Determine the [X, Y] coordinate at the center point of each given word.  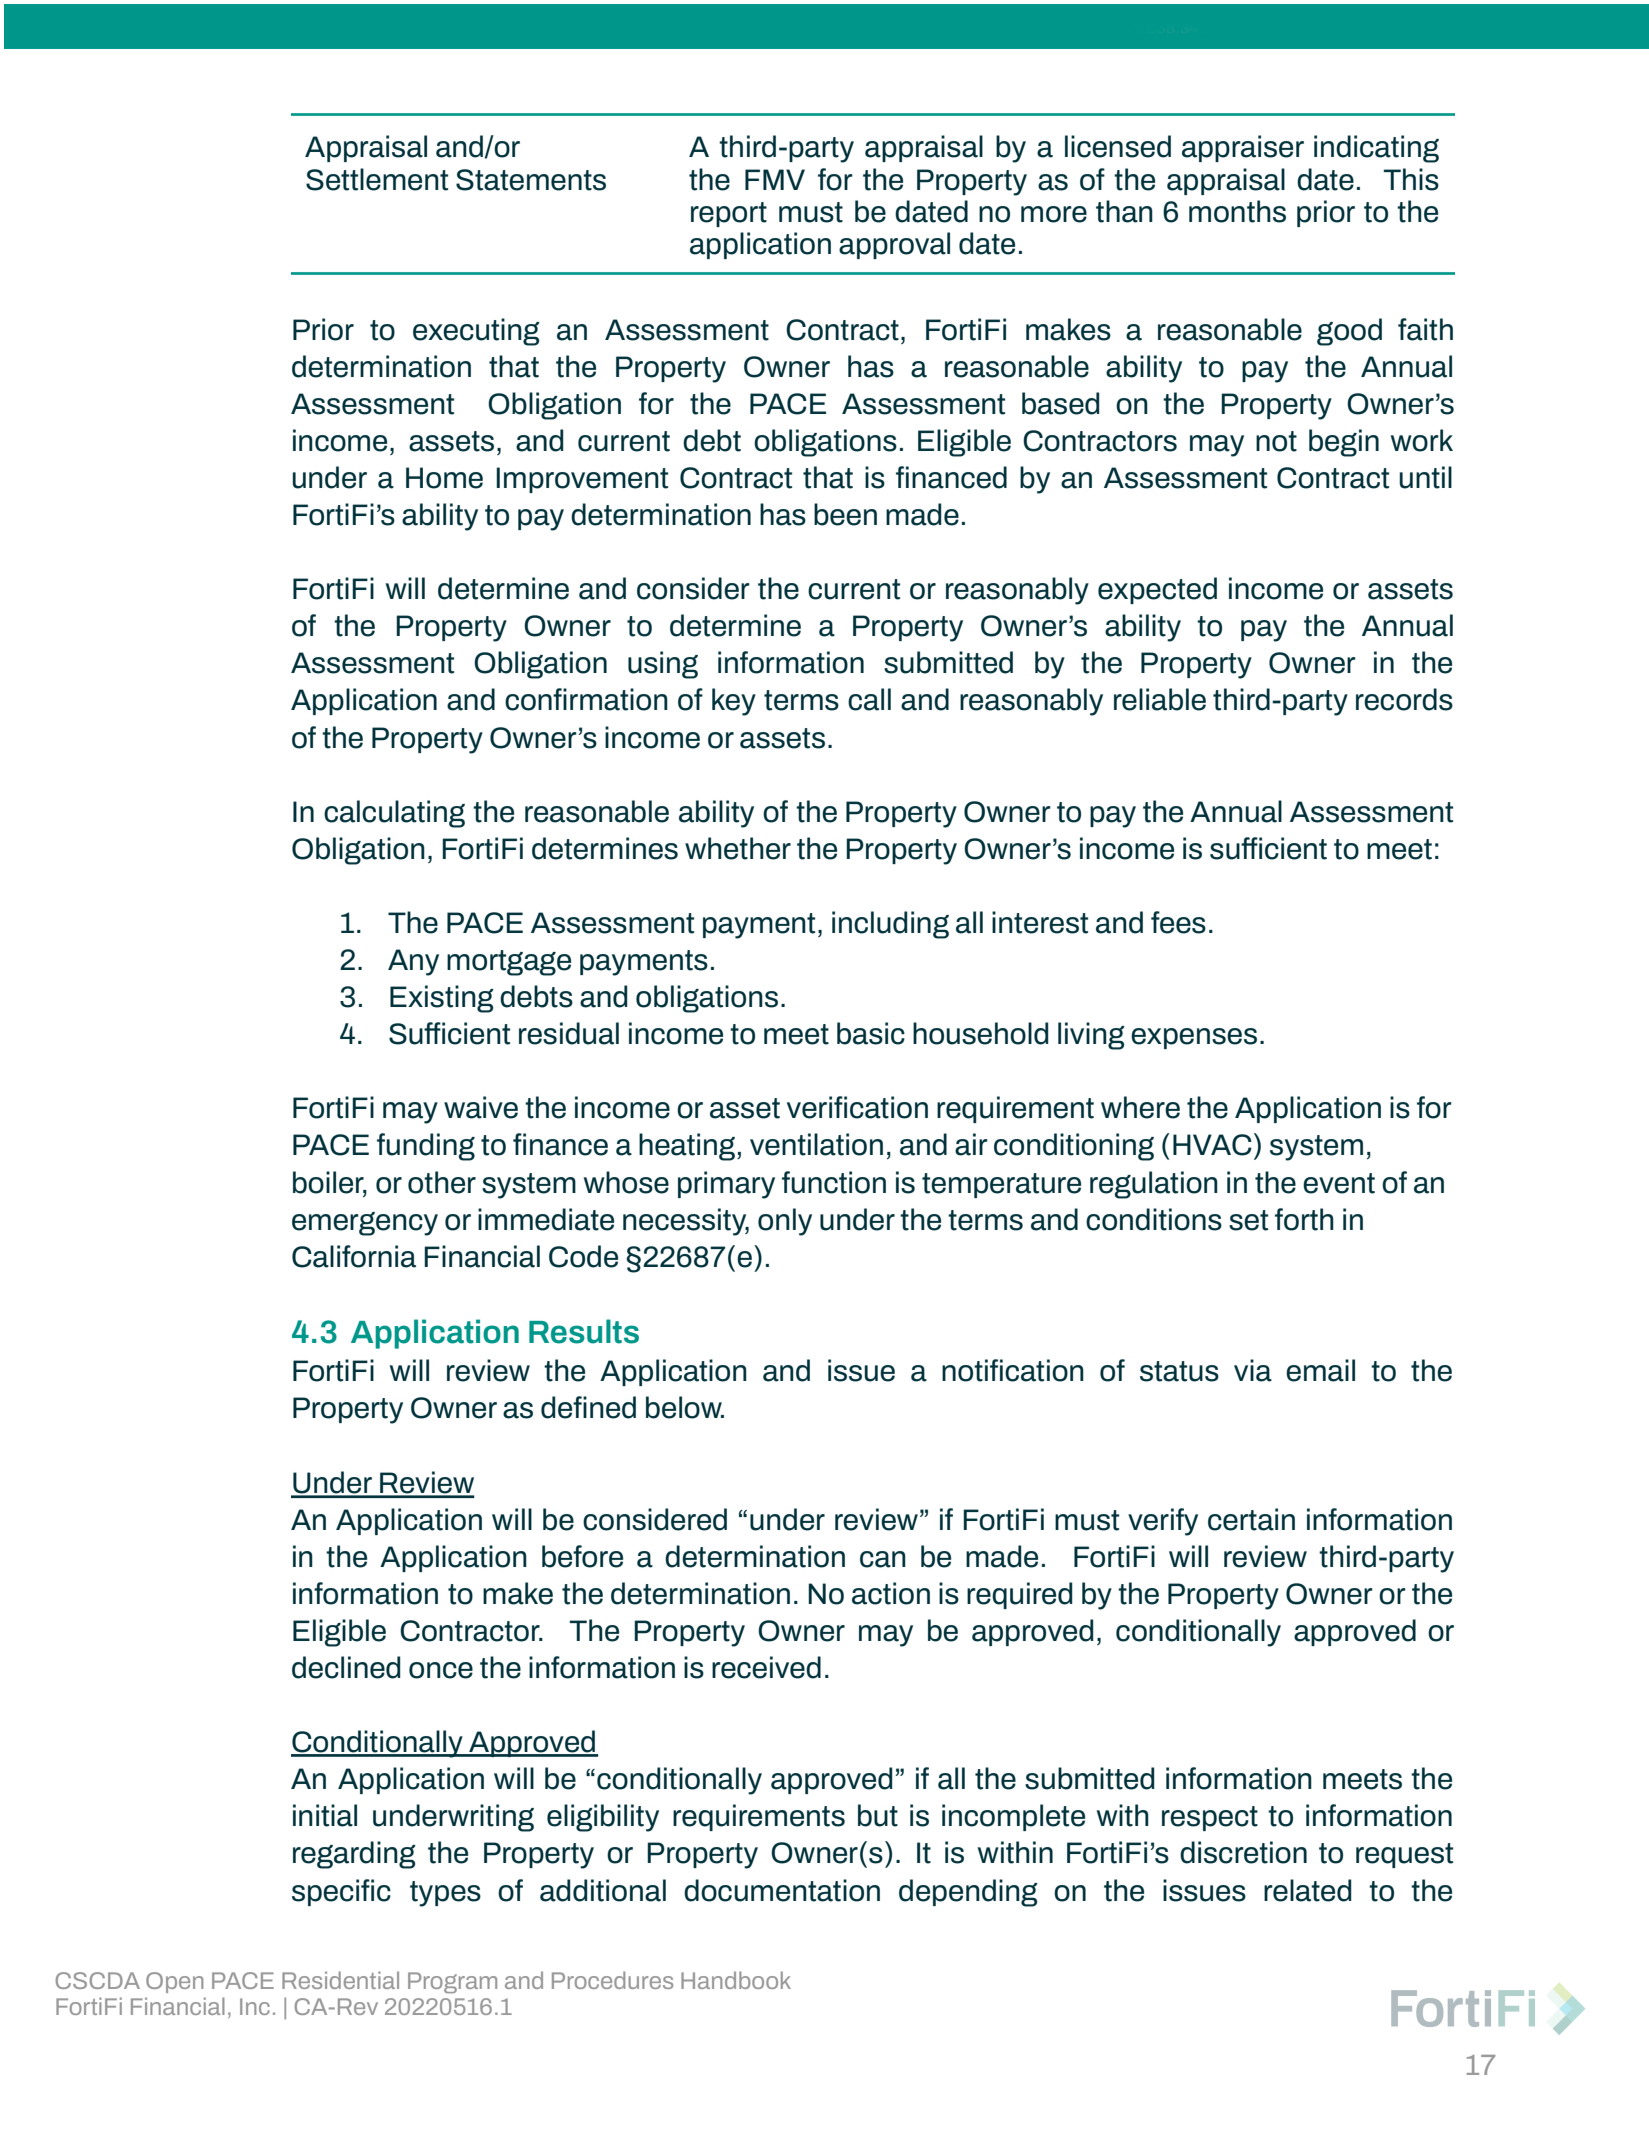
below [685, 1407]
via [1253, 1370]
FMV [775, 179]
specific [341, 1892]
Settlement [377, 179]
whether [738, 848]
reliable [1160, 699]
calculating [394, 814]
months [1237, 211]
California [354, 1256]
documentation [782, 1890]
